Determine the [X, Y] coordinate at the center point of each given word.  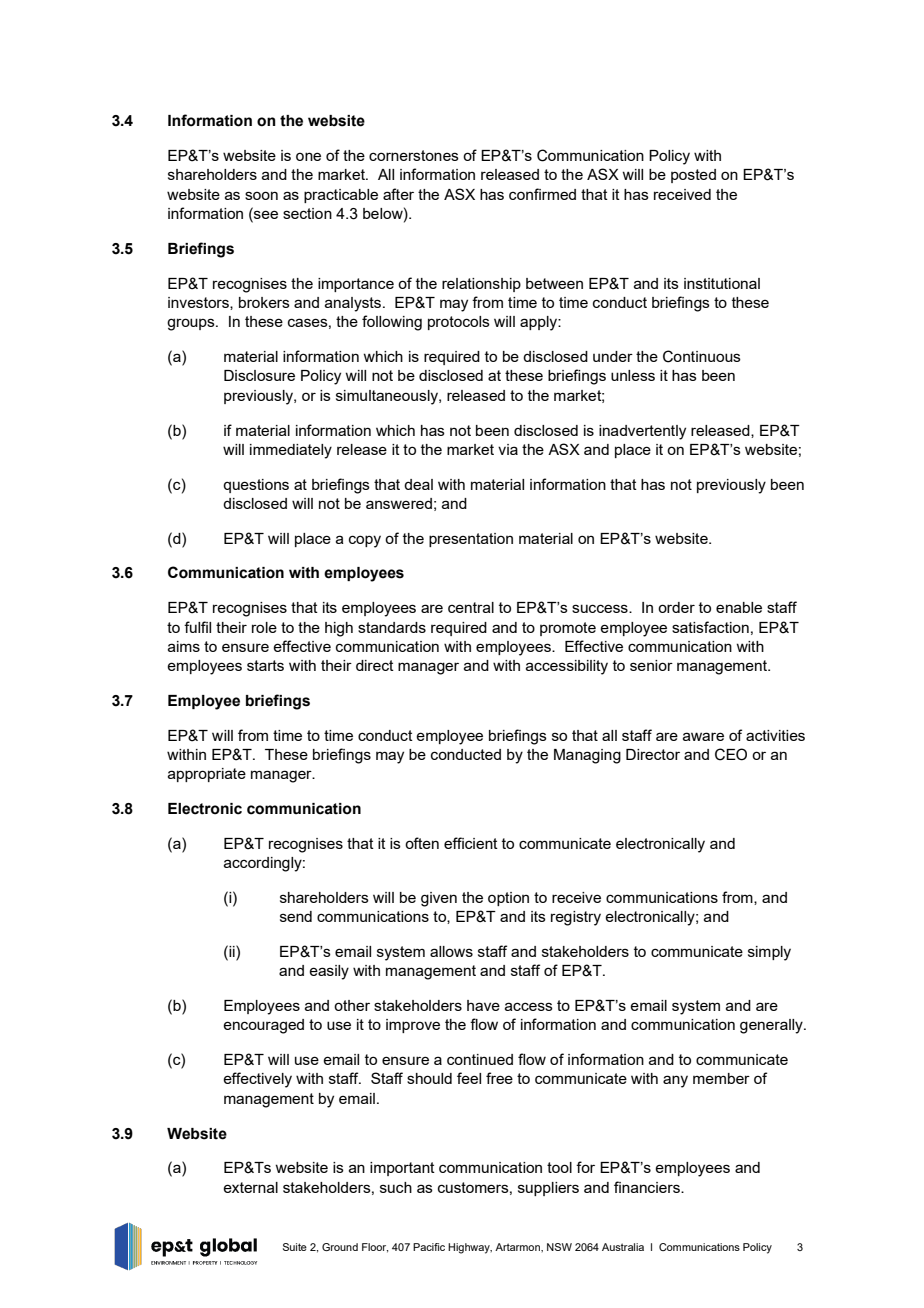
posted [693, 176]
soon [261, 195]
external [250, 1187]
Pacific [429, 1247]
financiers [648, 1187]
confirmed [542, 194]
